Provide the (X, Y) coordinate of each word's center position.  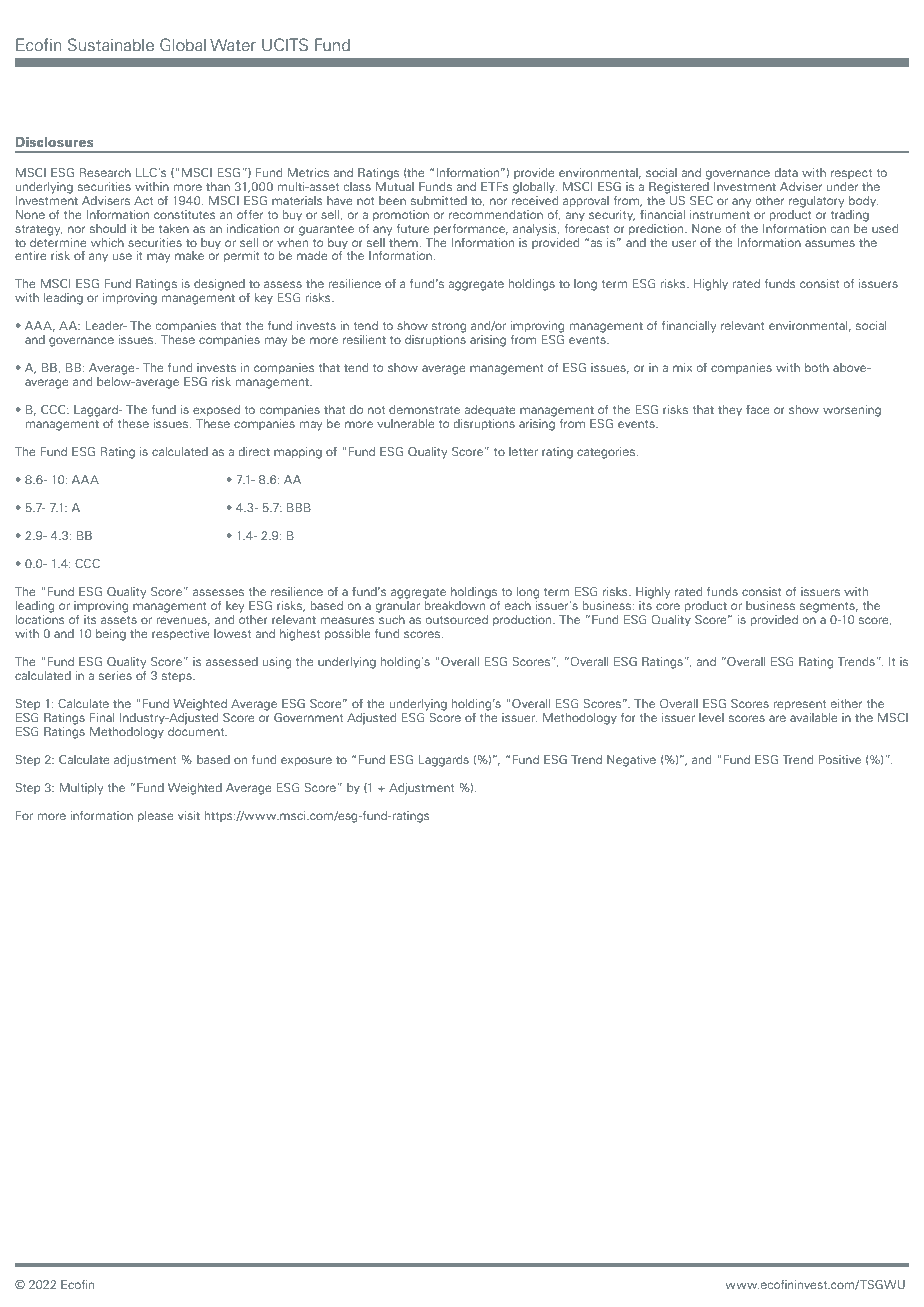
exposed (216, 411)
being (111, 635)
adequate (490, 411)
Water (233, 44)
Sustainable (111, 44)
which (107, 242)
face (758, 409)
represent (800, 705)
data (786, 172)
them (404, 241)
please (156, 817)
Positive (840, 759)
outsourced (457, 619)
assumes (830, 243)
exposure (306, 762)
